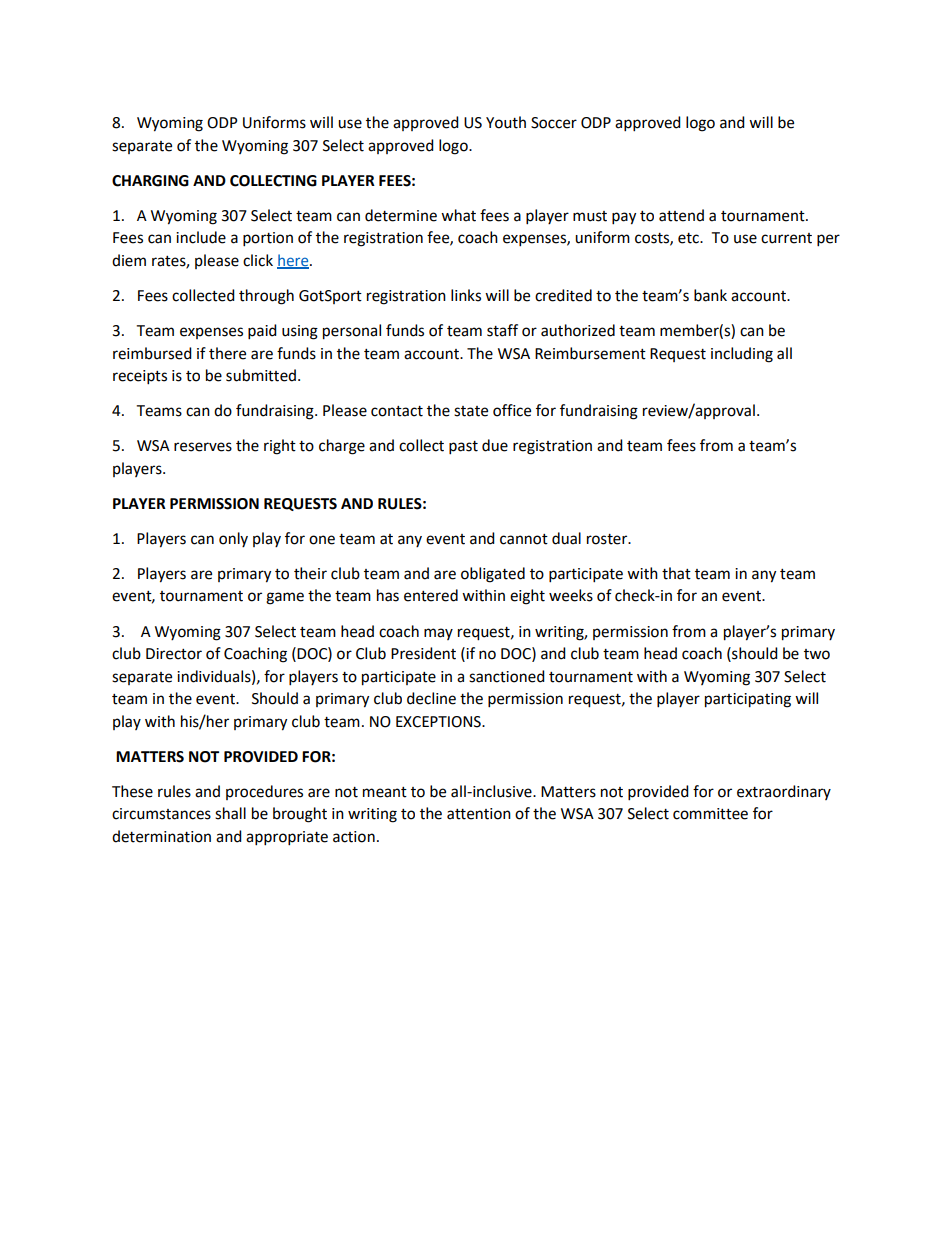 The height and width of the image is (1233, 952). What do you see at coordinates (817, 654) in the image?
I see `two` at bounding box center [817, 654].
